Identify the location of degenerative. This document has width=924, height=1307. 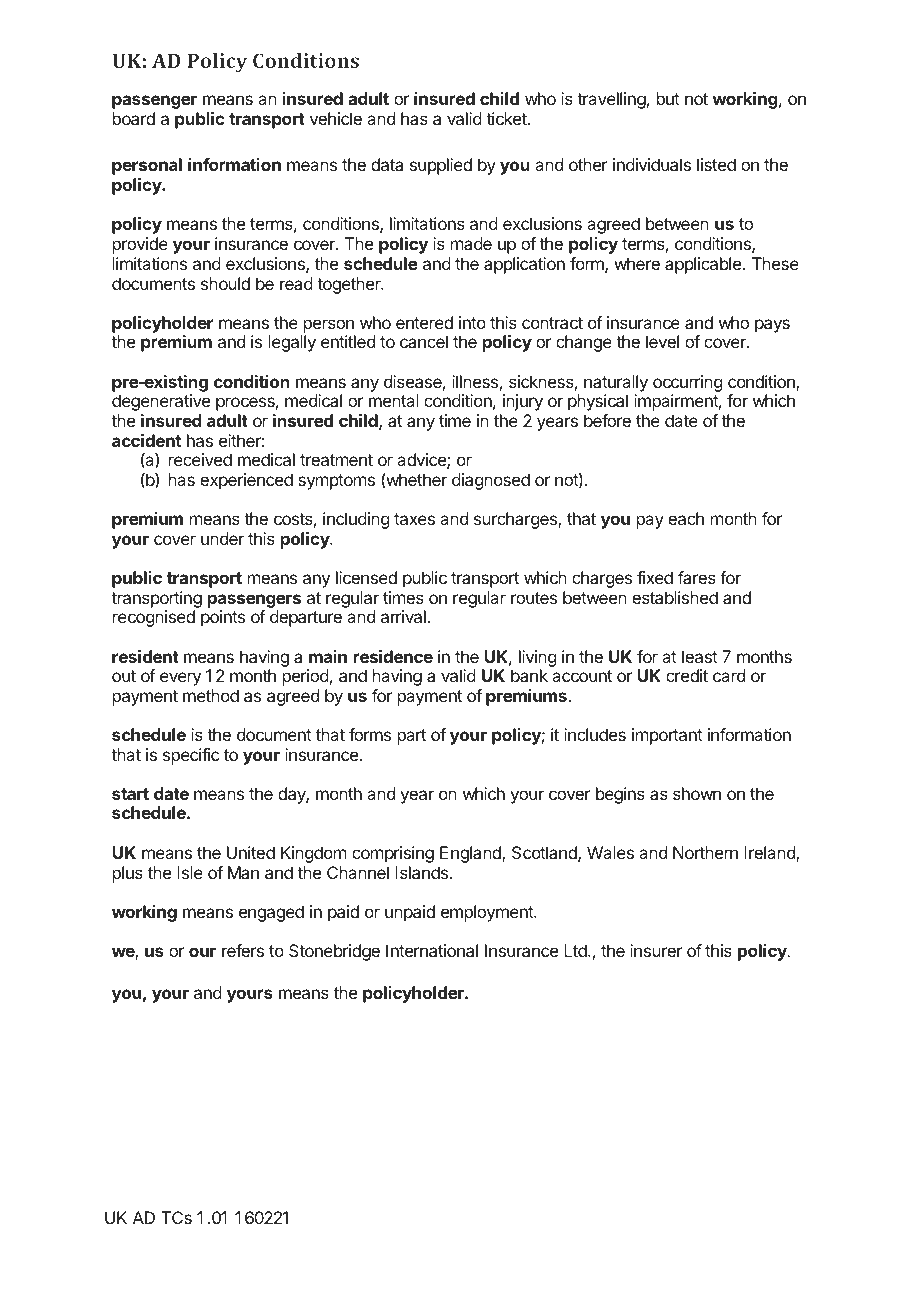
(161, 402).
